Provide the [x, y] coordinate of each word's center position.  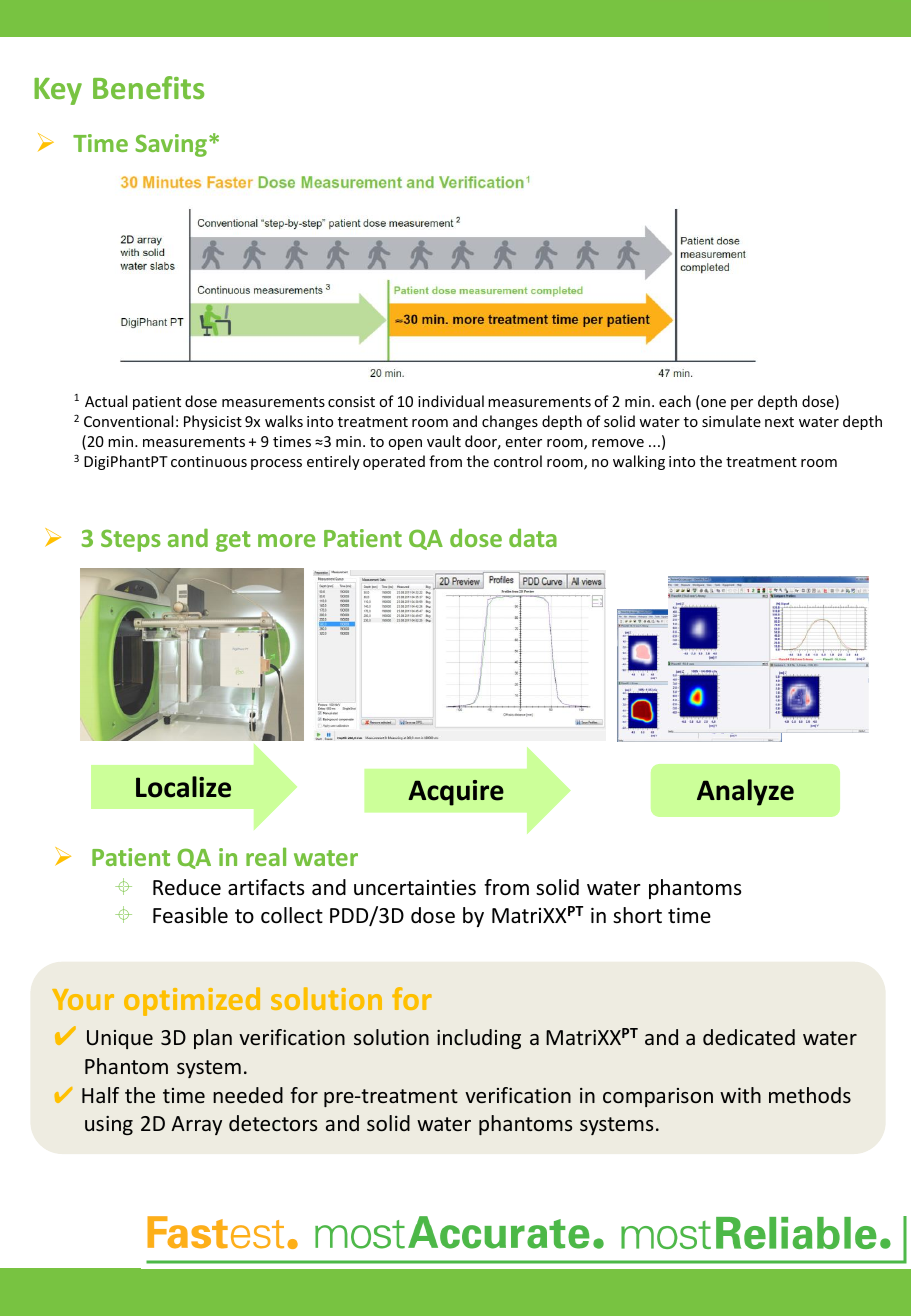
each [675, 401]
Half [100, 1095]
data [533, 537]
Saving [171, 145]
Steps [131, 540]
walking [639, 462]
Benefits [148, 87]
